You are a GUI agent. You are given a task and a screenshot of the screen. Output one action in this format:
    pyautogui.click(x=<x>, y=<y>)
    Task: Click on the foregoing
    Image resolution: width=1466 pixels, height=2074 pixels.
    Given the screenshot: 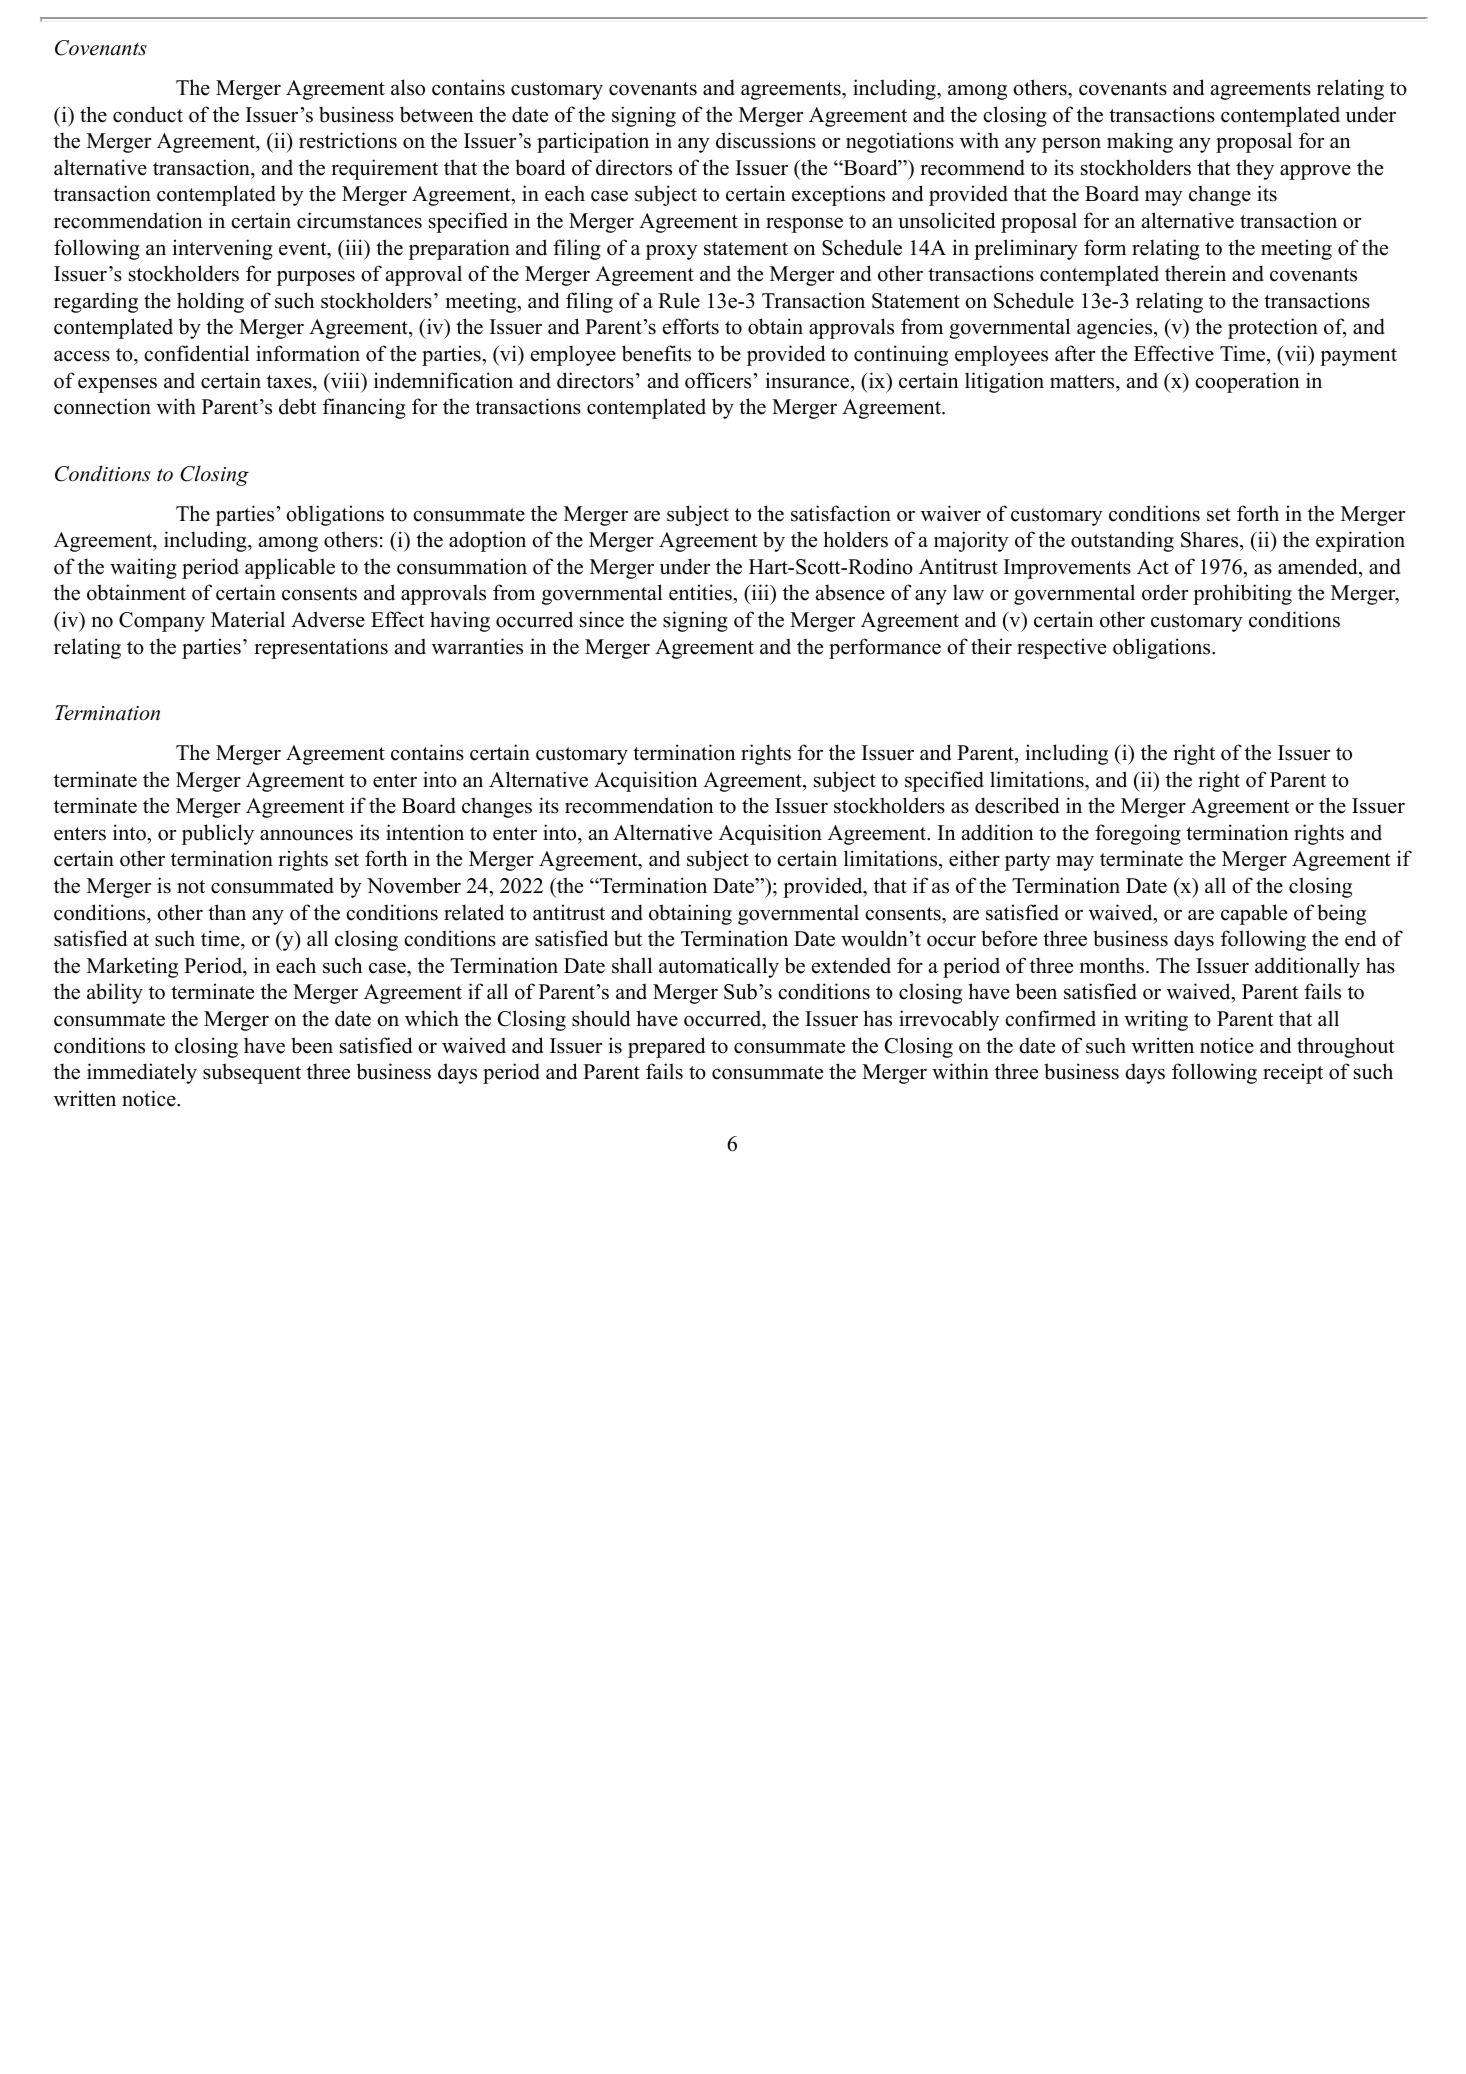 What is the action you would take?
    pyautogui.click(x=1138, y=834)
